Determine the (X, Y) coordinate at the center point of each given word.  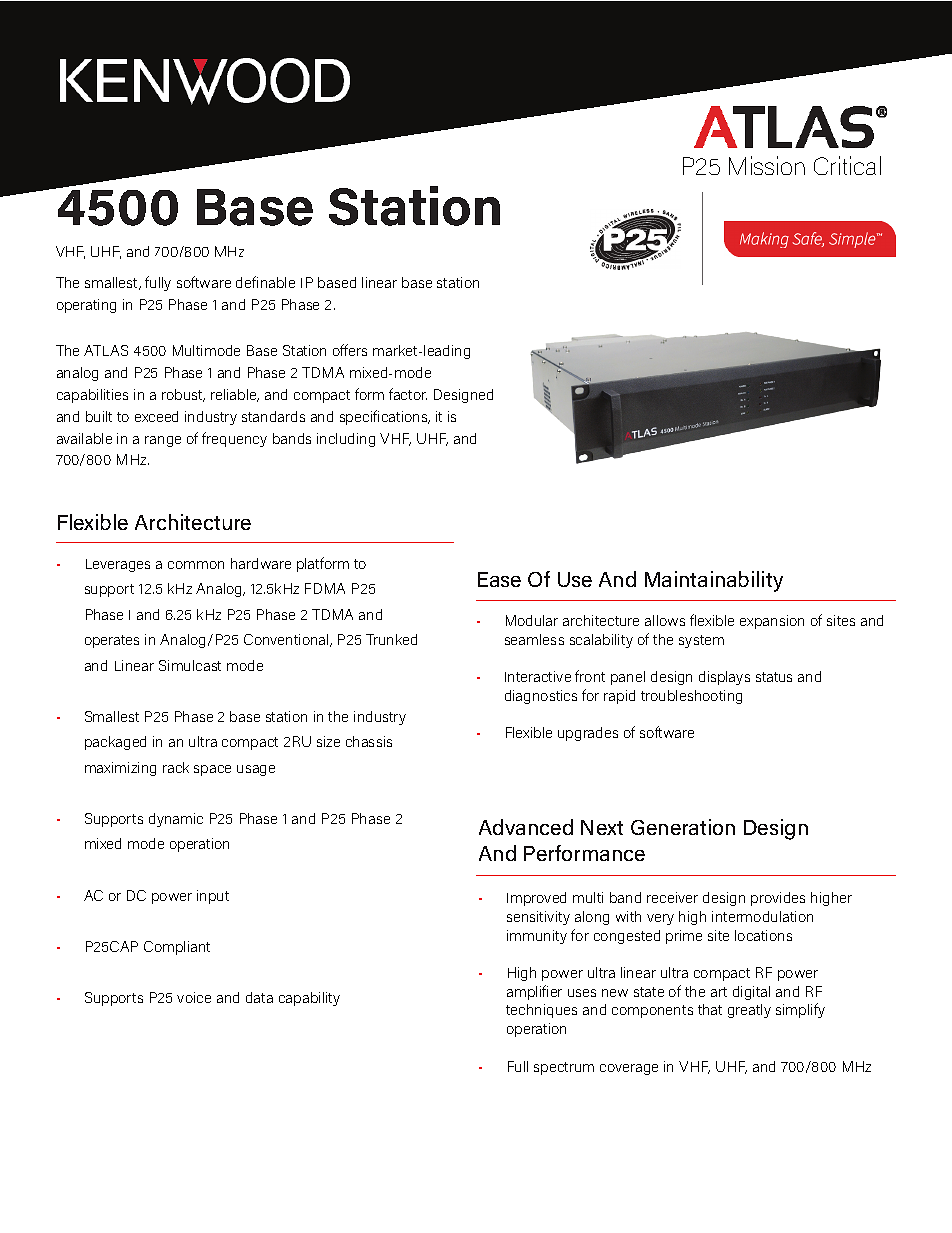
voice (194, 997)
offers (350, 350)
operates (112, 641)
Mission (767, 165)
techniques (541, 1011)
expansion (772, 622)
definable (265, 282)
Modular (532, 620)
